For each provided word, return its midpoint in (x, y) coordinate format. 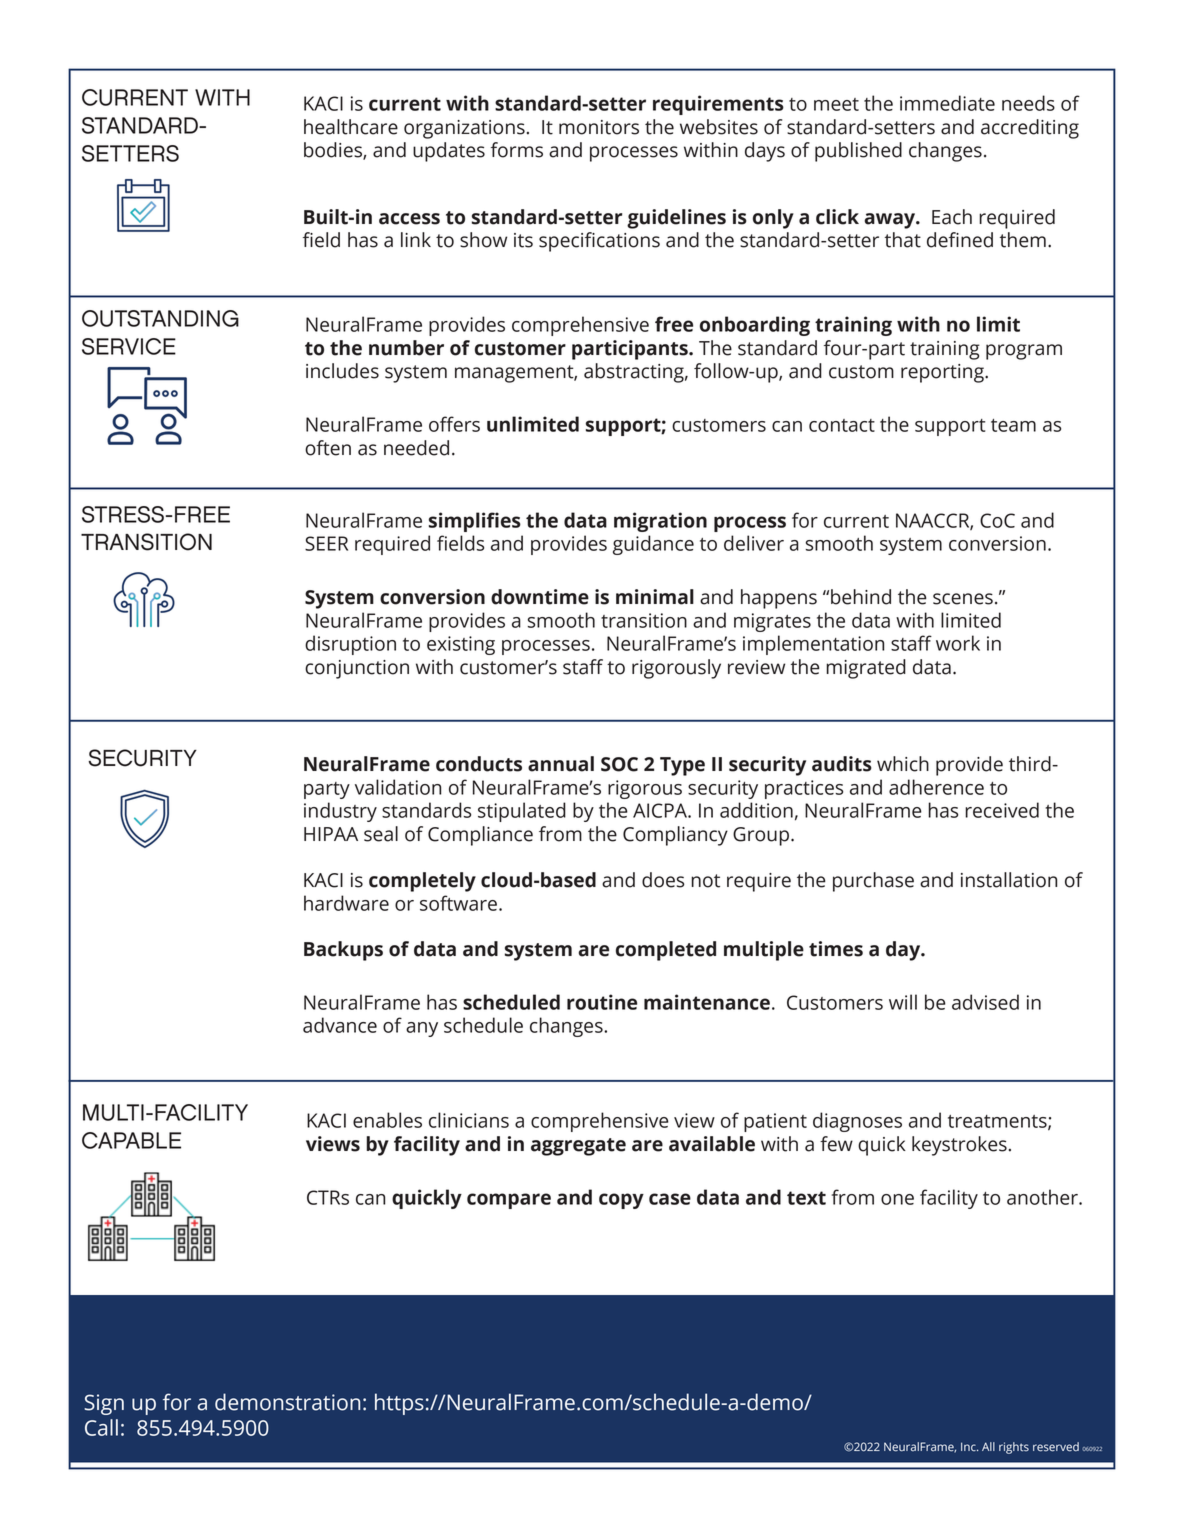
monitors (599, 127)
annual (561, 764)
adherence (936, 787)
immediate (947, 103)
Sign (104, 1404)
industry (340, 812)
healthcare (351, 127)
